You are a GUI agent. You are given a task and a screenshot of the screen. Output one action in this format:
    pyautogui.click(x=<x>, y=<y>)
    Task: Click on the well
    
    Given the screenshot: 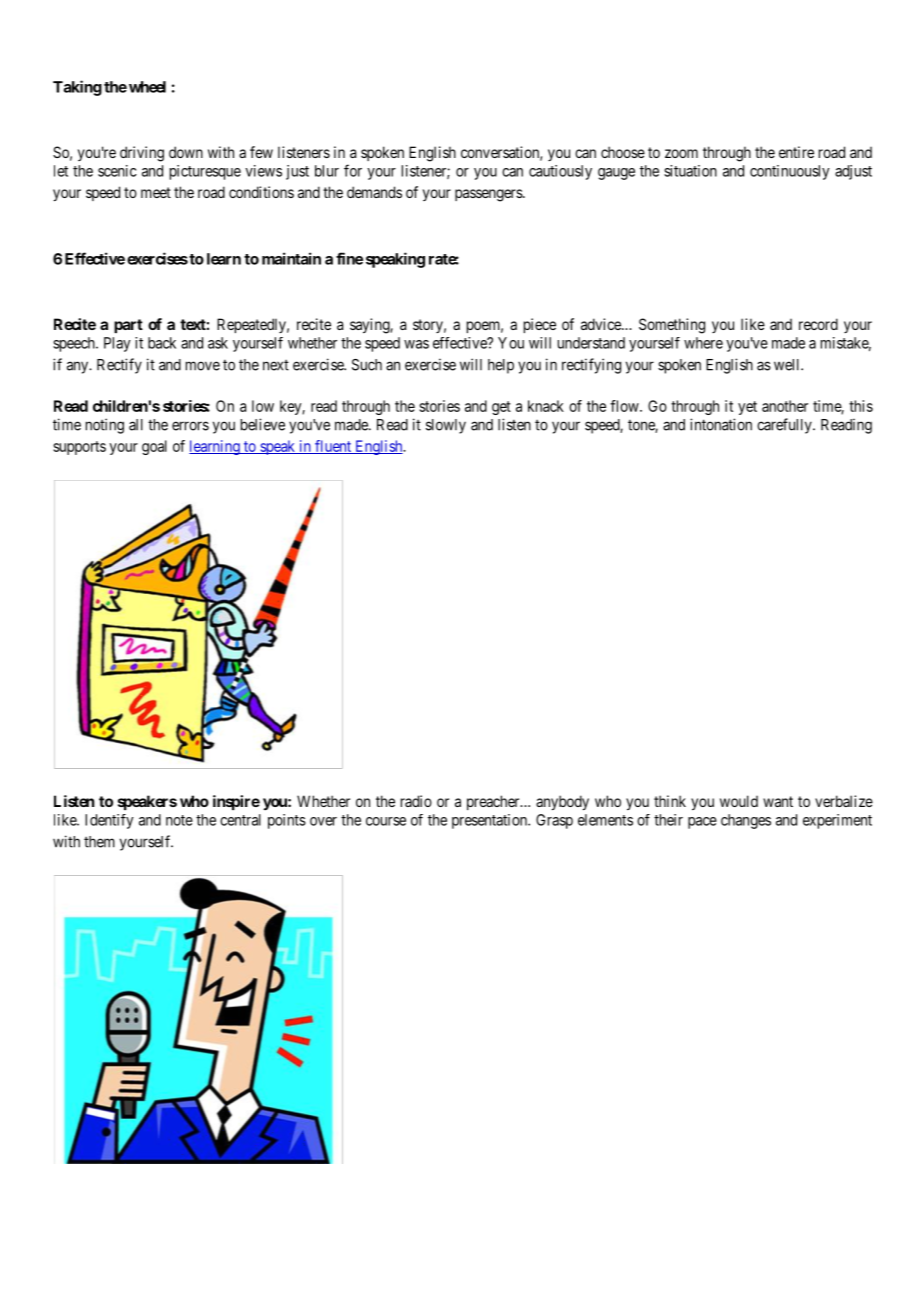 What is the action you would take?
    pyautogui.click(x=788, y=365)
